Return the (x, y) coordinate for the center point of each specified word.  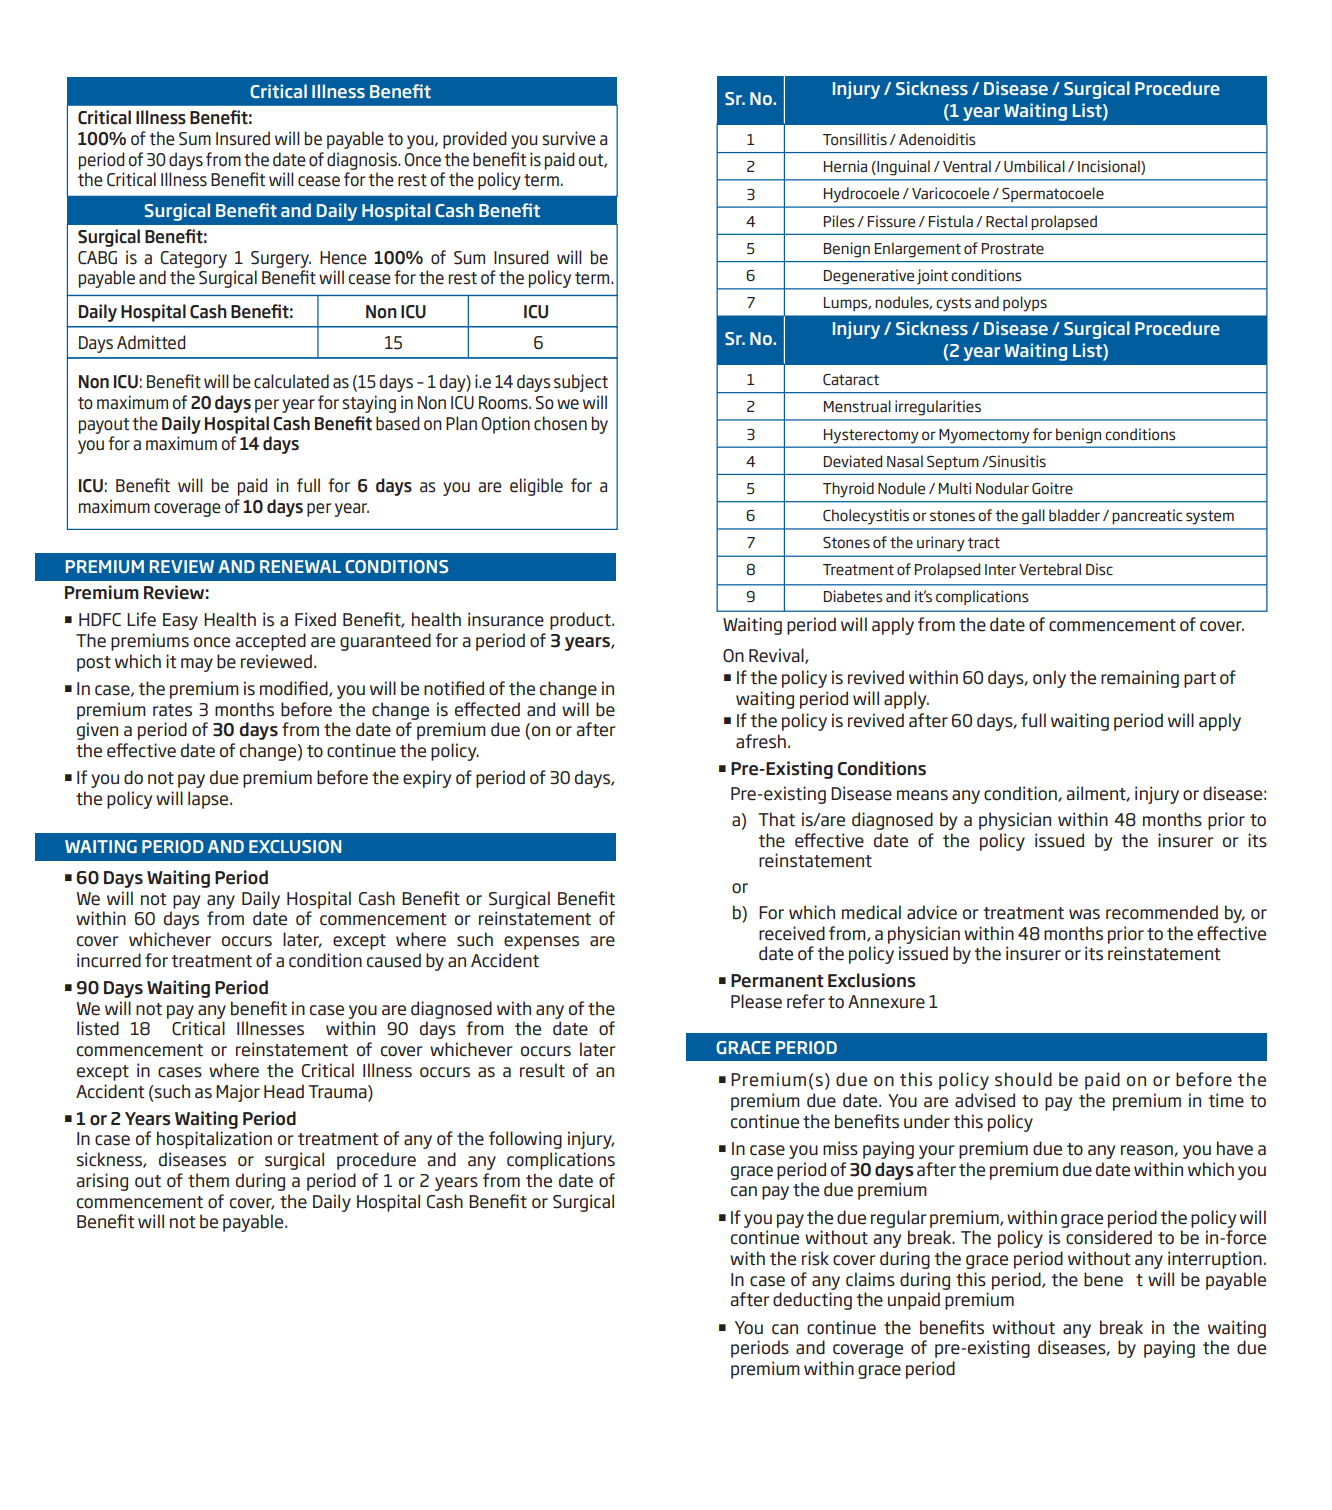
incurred (109, 960)
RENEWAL (300, 566)
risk (815, 1258)
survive (569, 138)
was (1084, 914)
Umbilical (1034, 166)
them (208, 1180)
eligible (536, 487)
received (792, 933)
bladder (1074, 515)
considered (1109, 1237)
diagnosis (363, 161)
